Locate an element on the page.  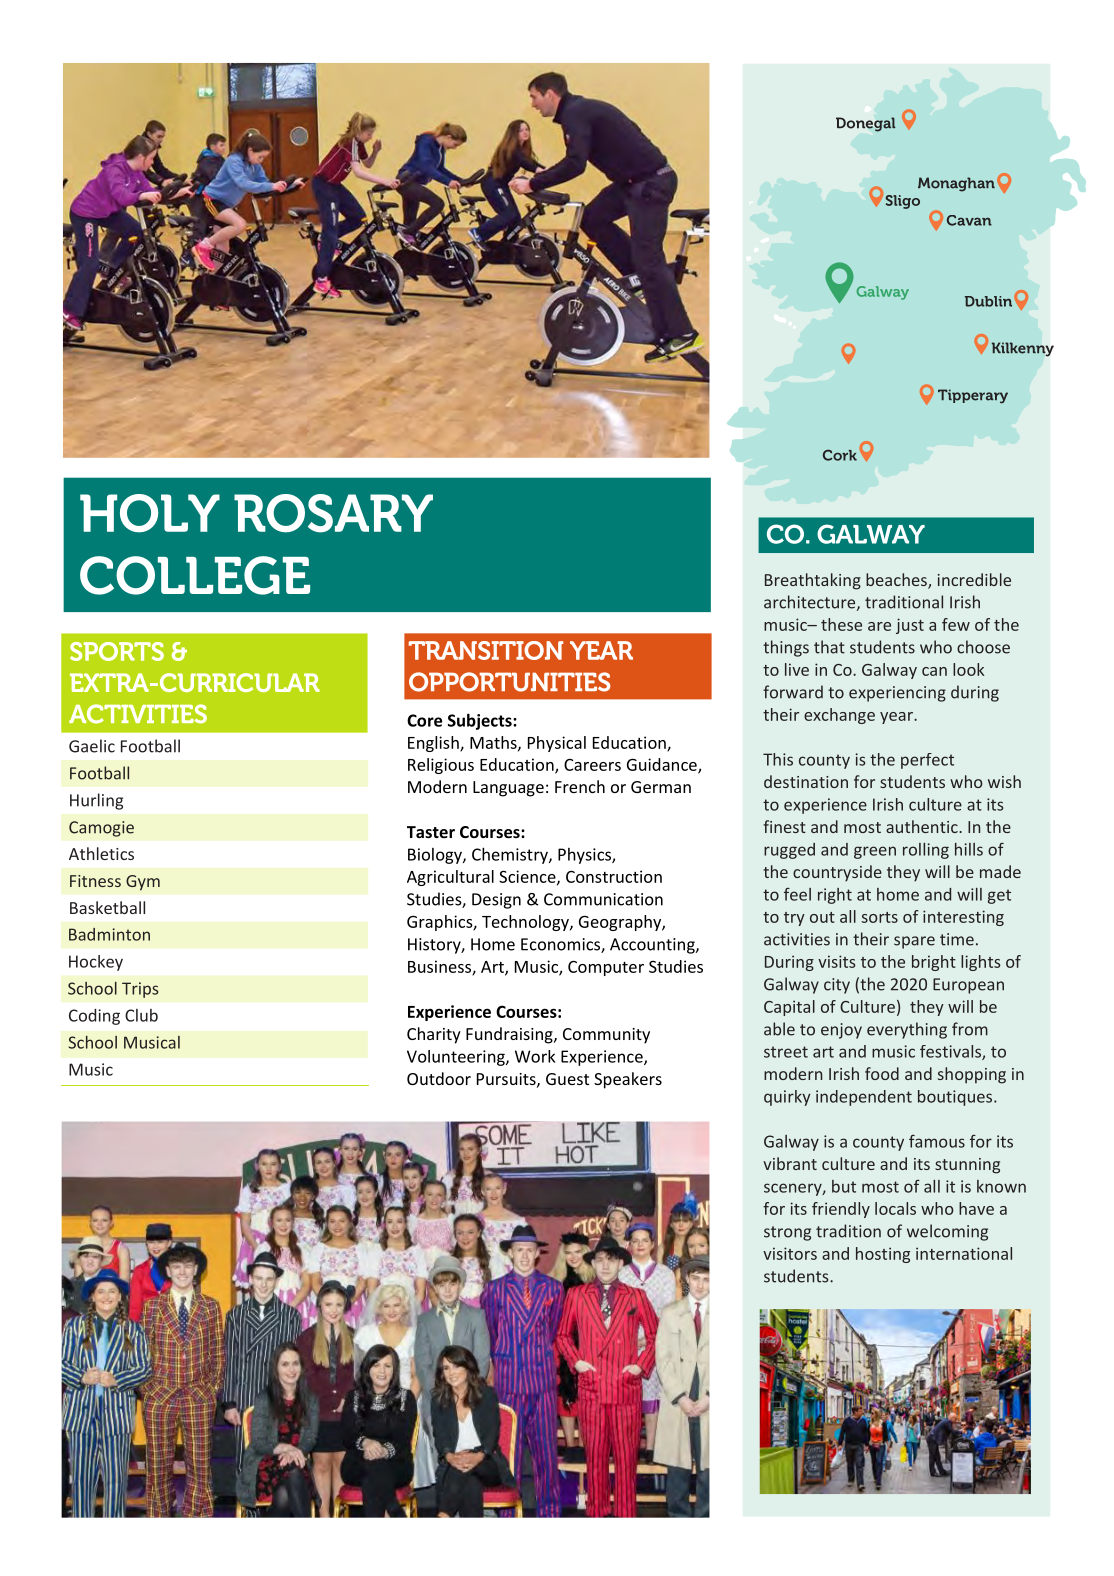
Monaghan is located at coordinates (956, 184).
